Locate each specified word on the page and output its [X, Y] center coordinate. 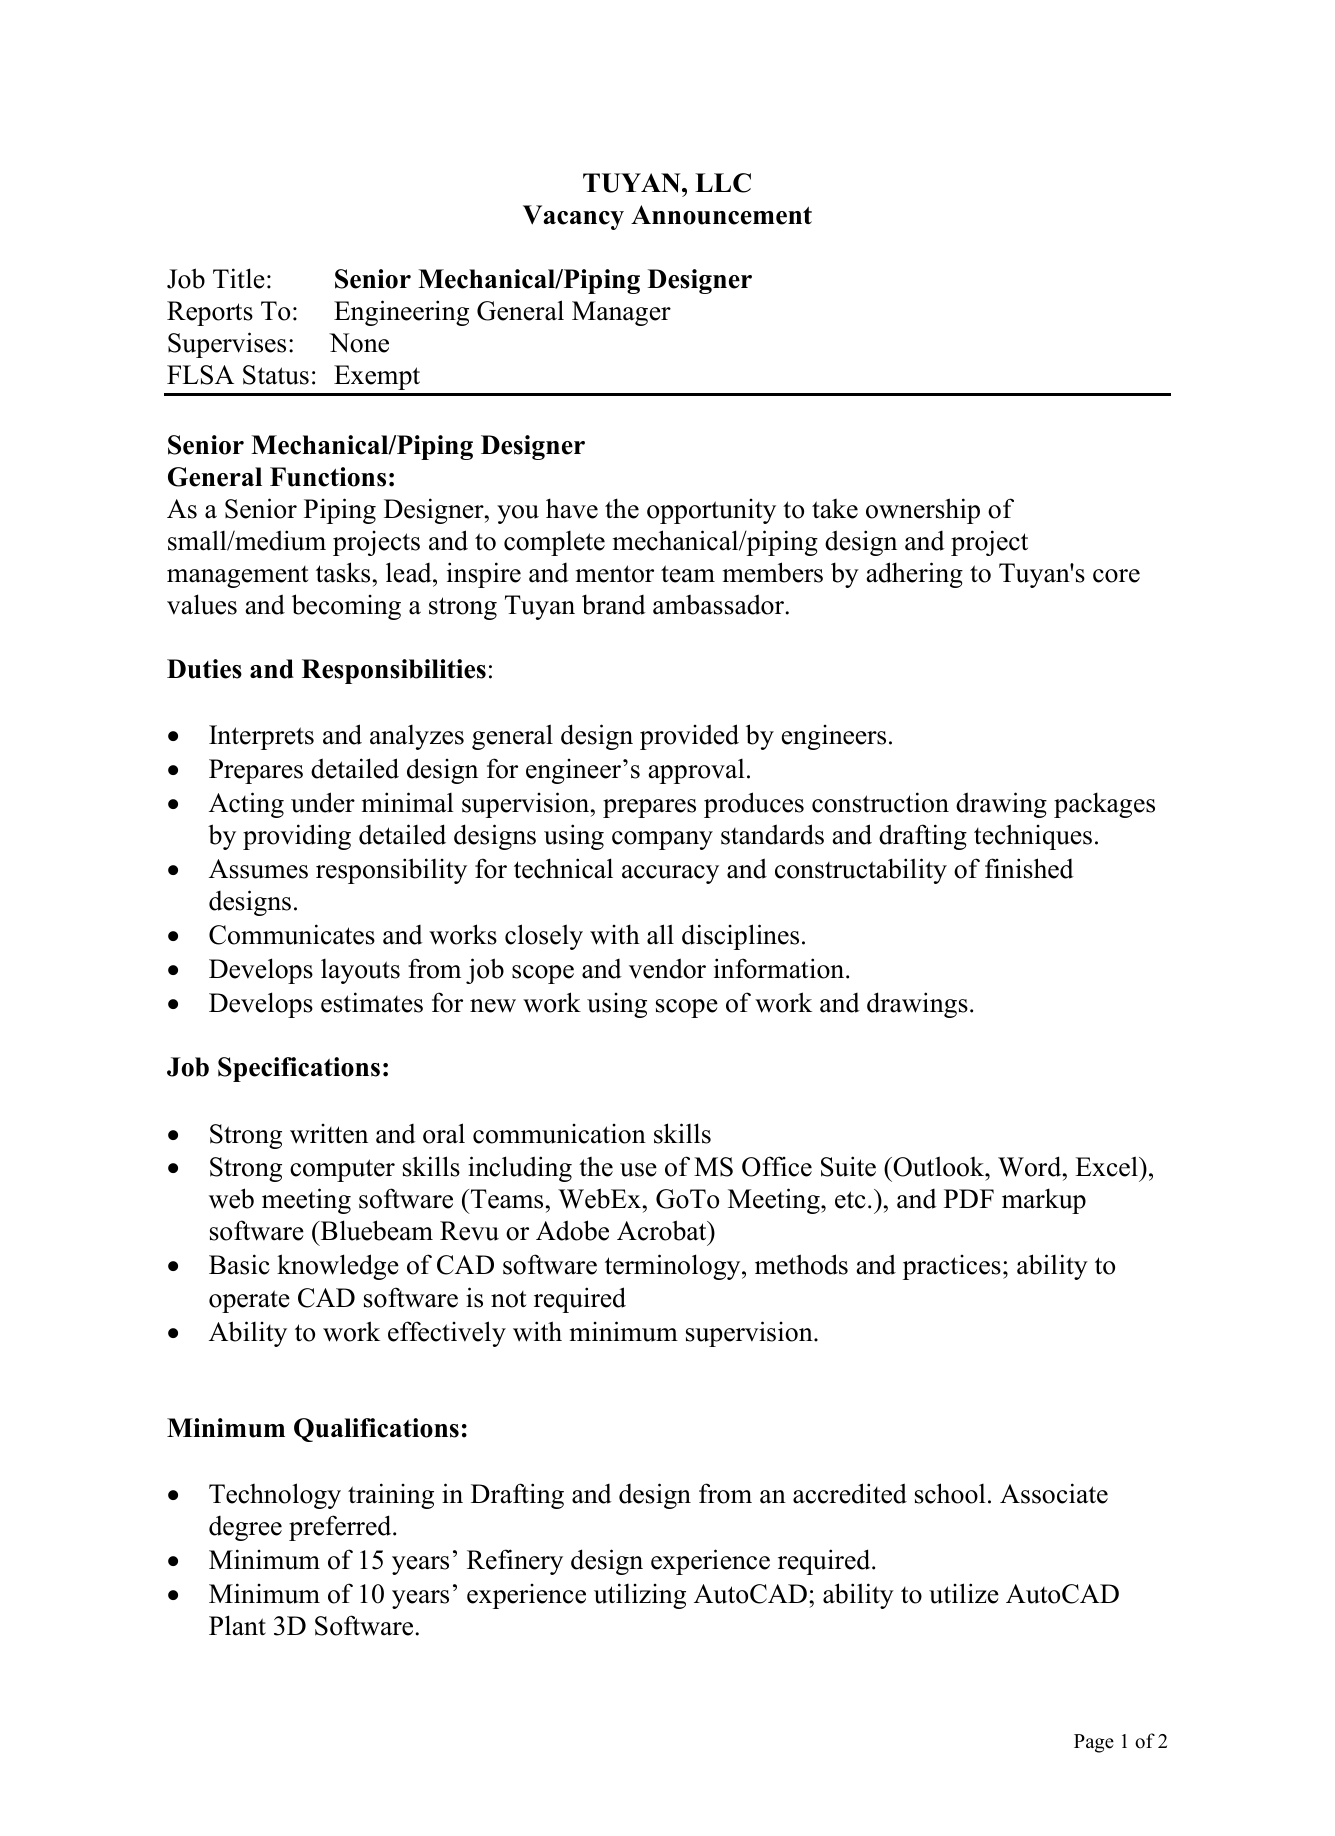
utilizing [640, 1596]
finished [1029, 868]
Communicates [292, 934]
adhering [915, 575]
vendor [667, 968]
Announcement [721, 215]
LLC [723, 183]
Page [1094, 1743]
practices [952, 1267]
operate [249, 1301]
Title [239, 278]
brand [614, 604]
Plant [237, 1625]
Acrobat [663, 1230]
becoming [346, 607]
